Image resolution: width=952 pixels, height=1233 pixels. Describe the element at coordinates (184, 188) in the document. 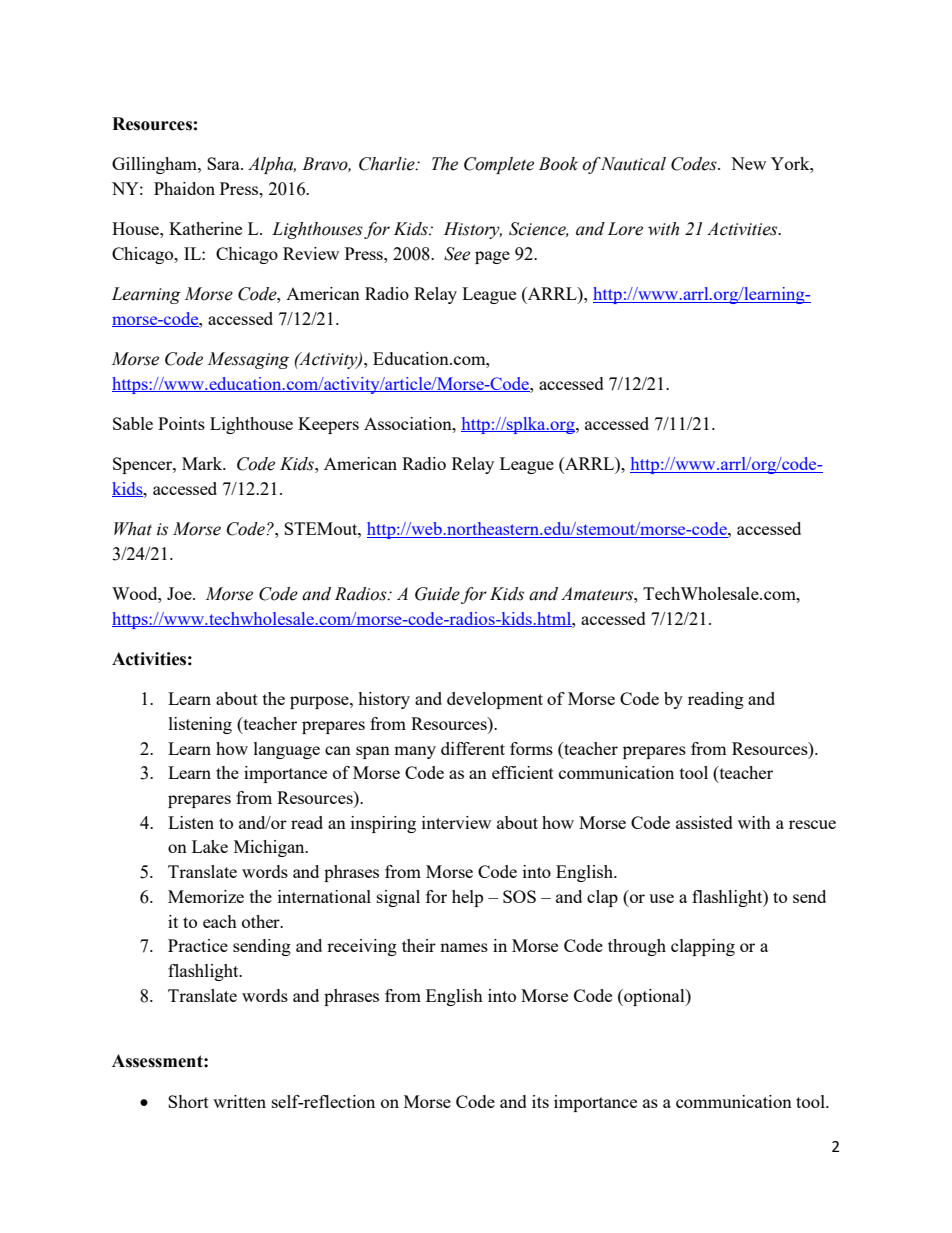

I see `Phaidon` at that location.
